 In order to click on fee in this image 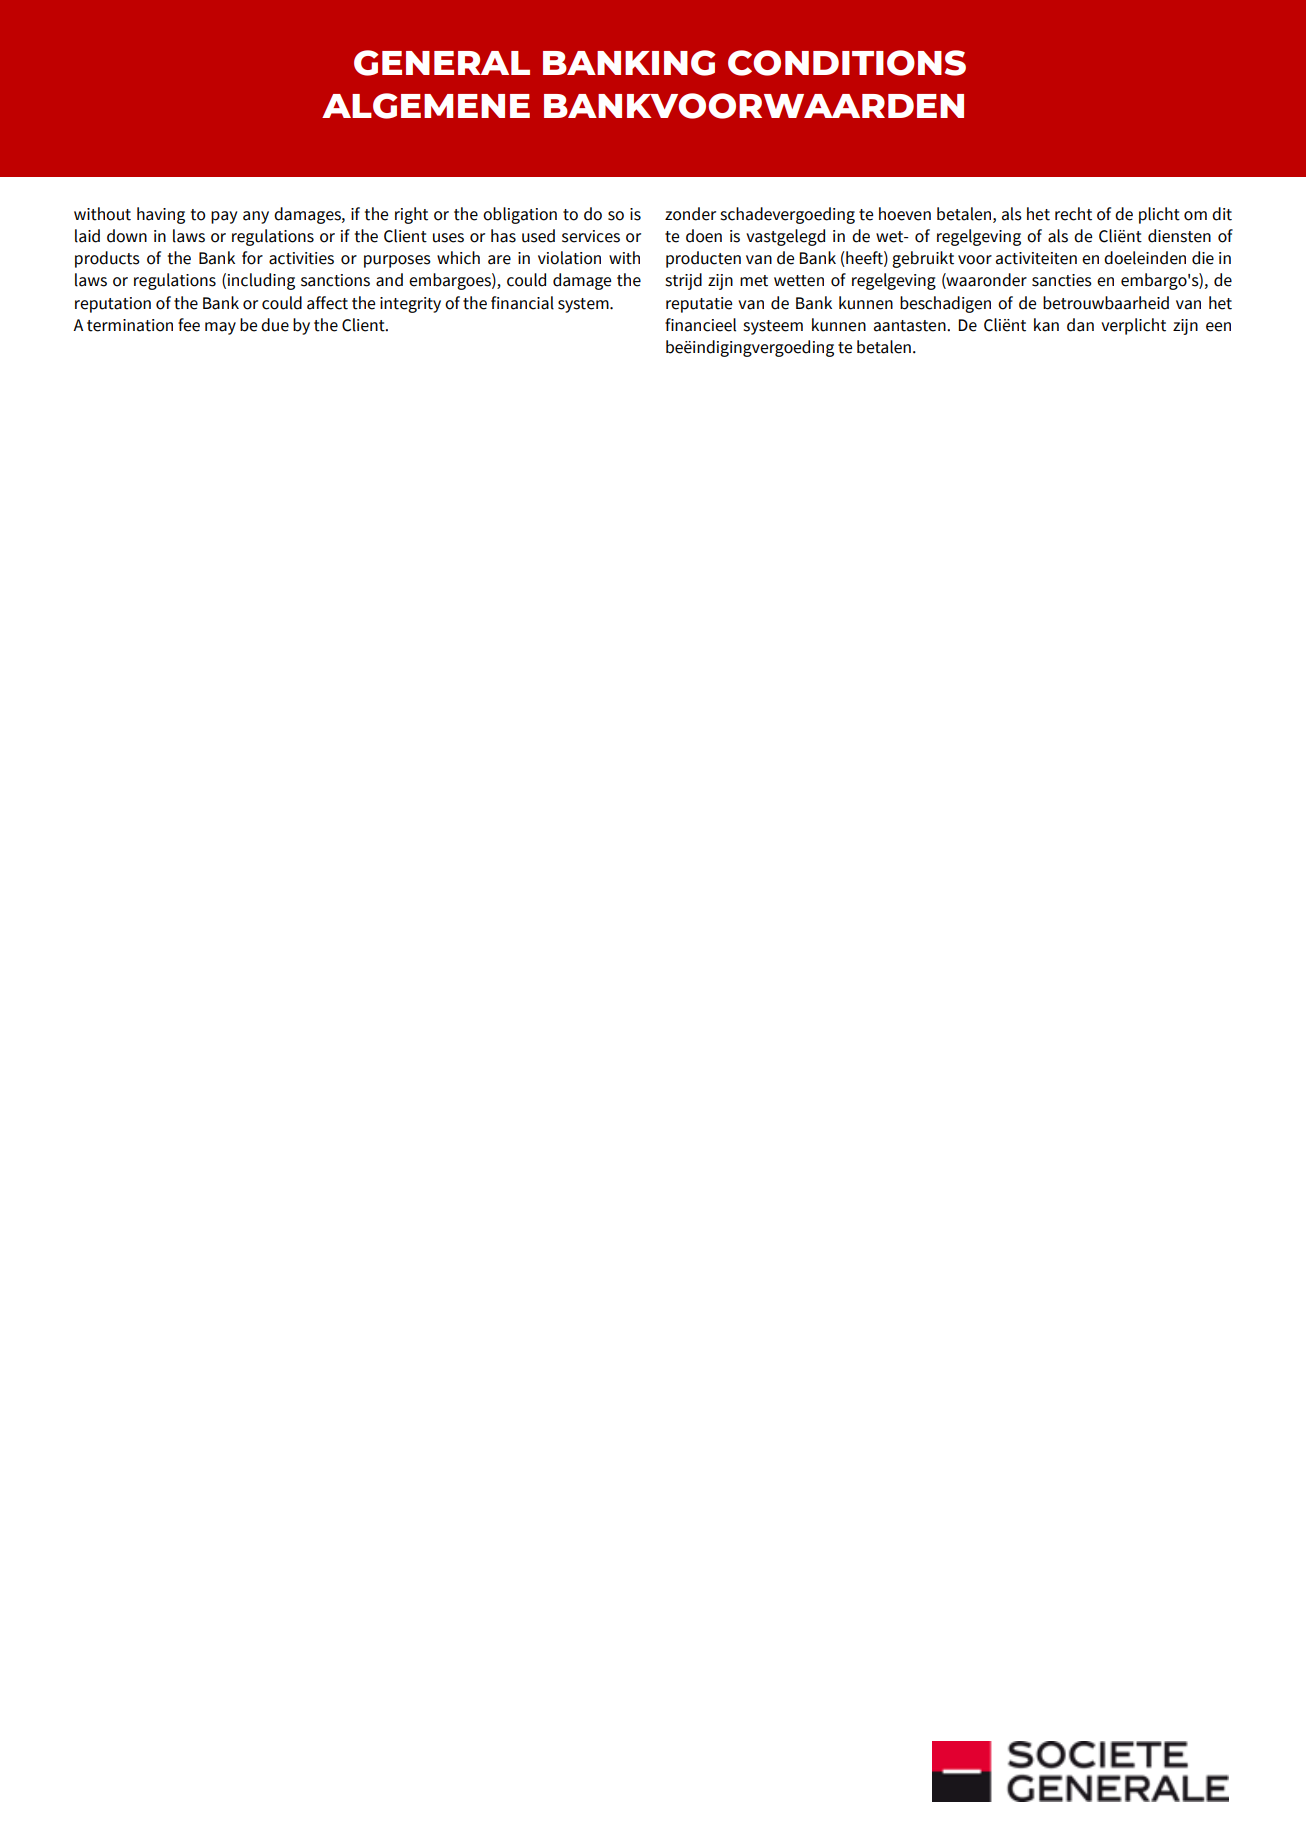, I will do `click(189, 325)`.
